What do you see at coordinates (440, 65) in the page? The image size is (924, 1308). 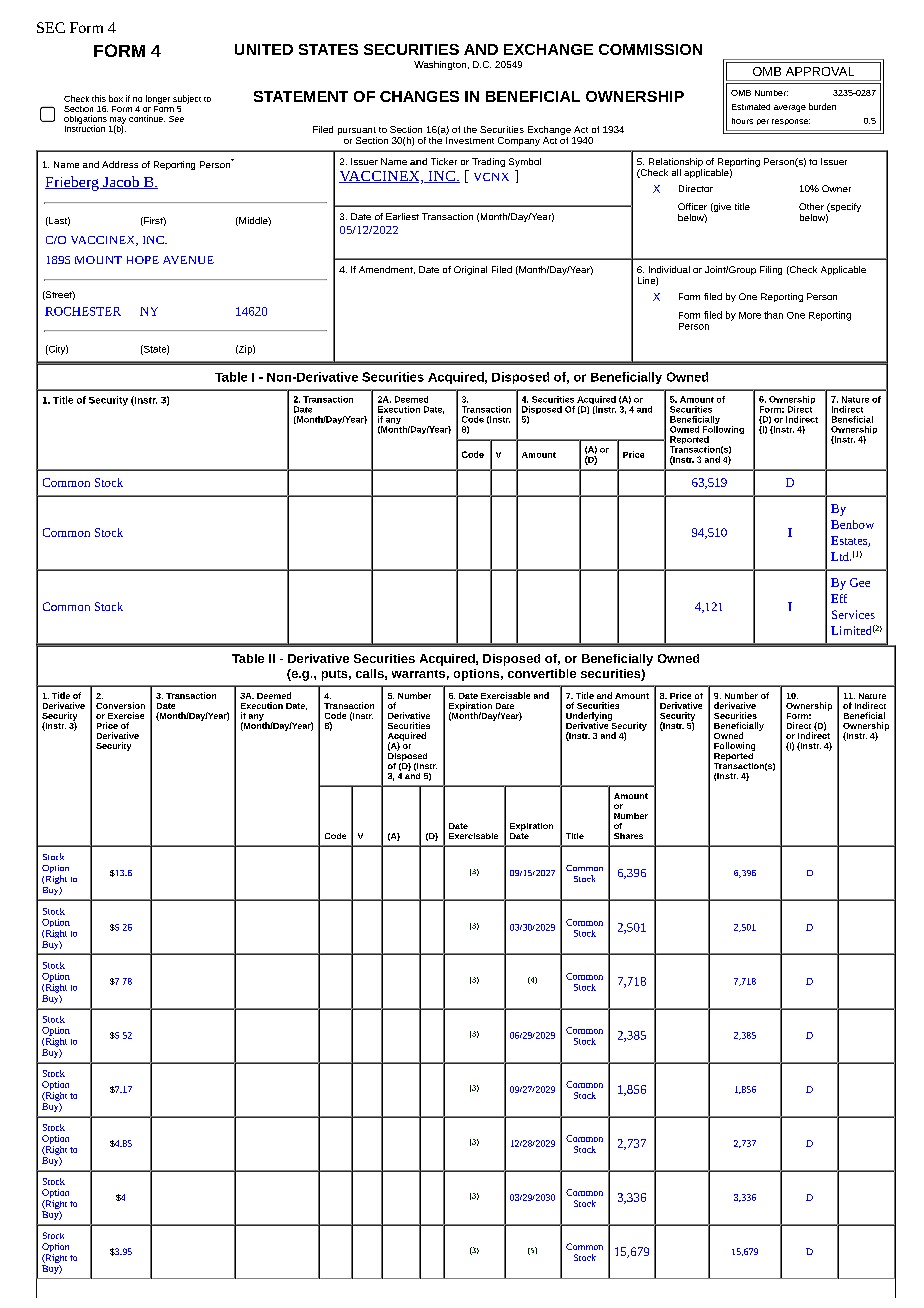 I see `Washington` at bounding box center [440, 65].
